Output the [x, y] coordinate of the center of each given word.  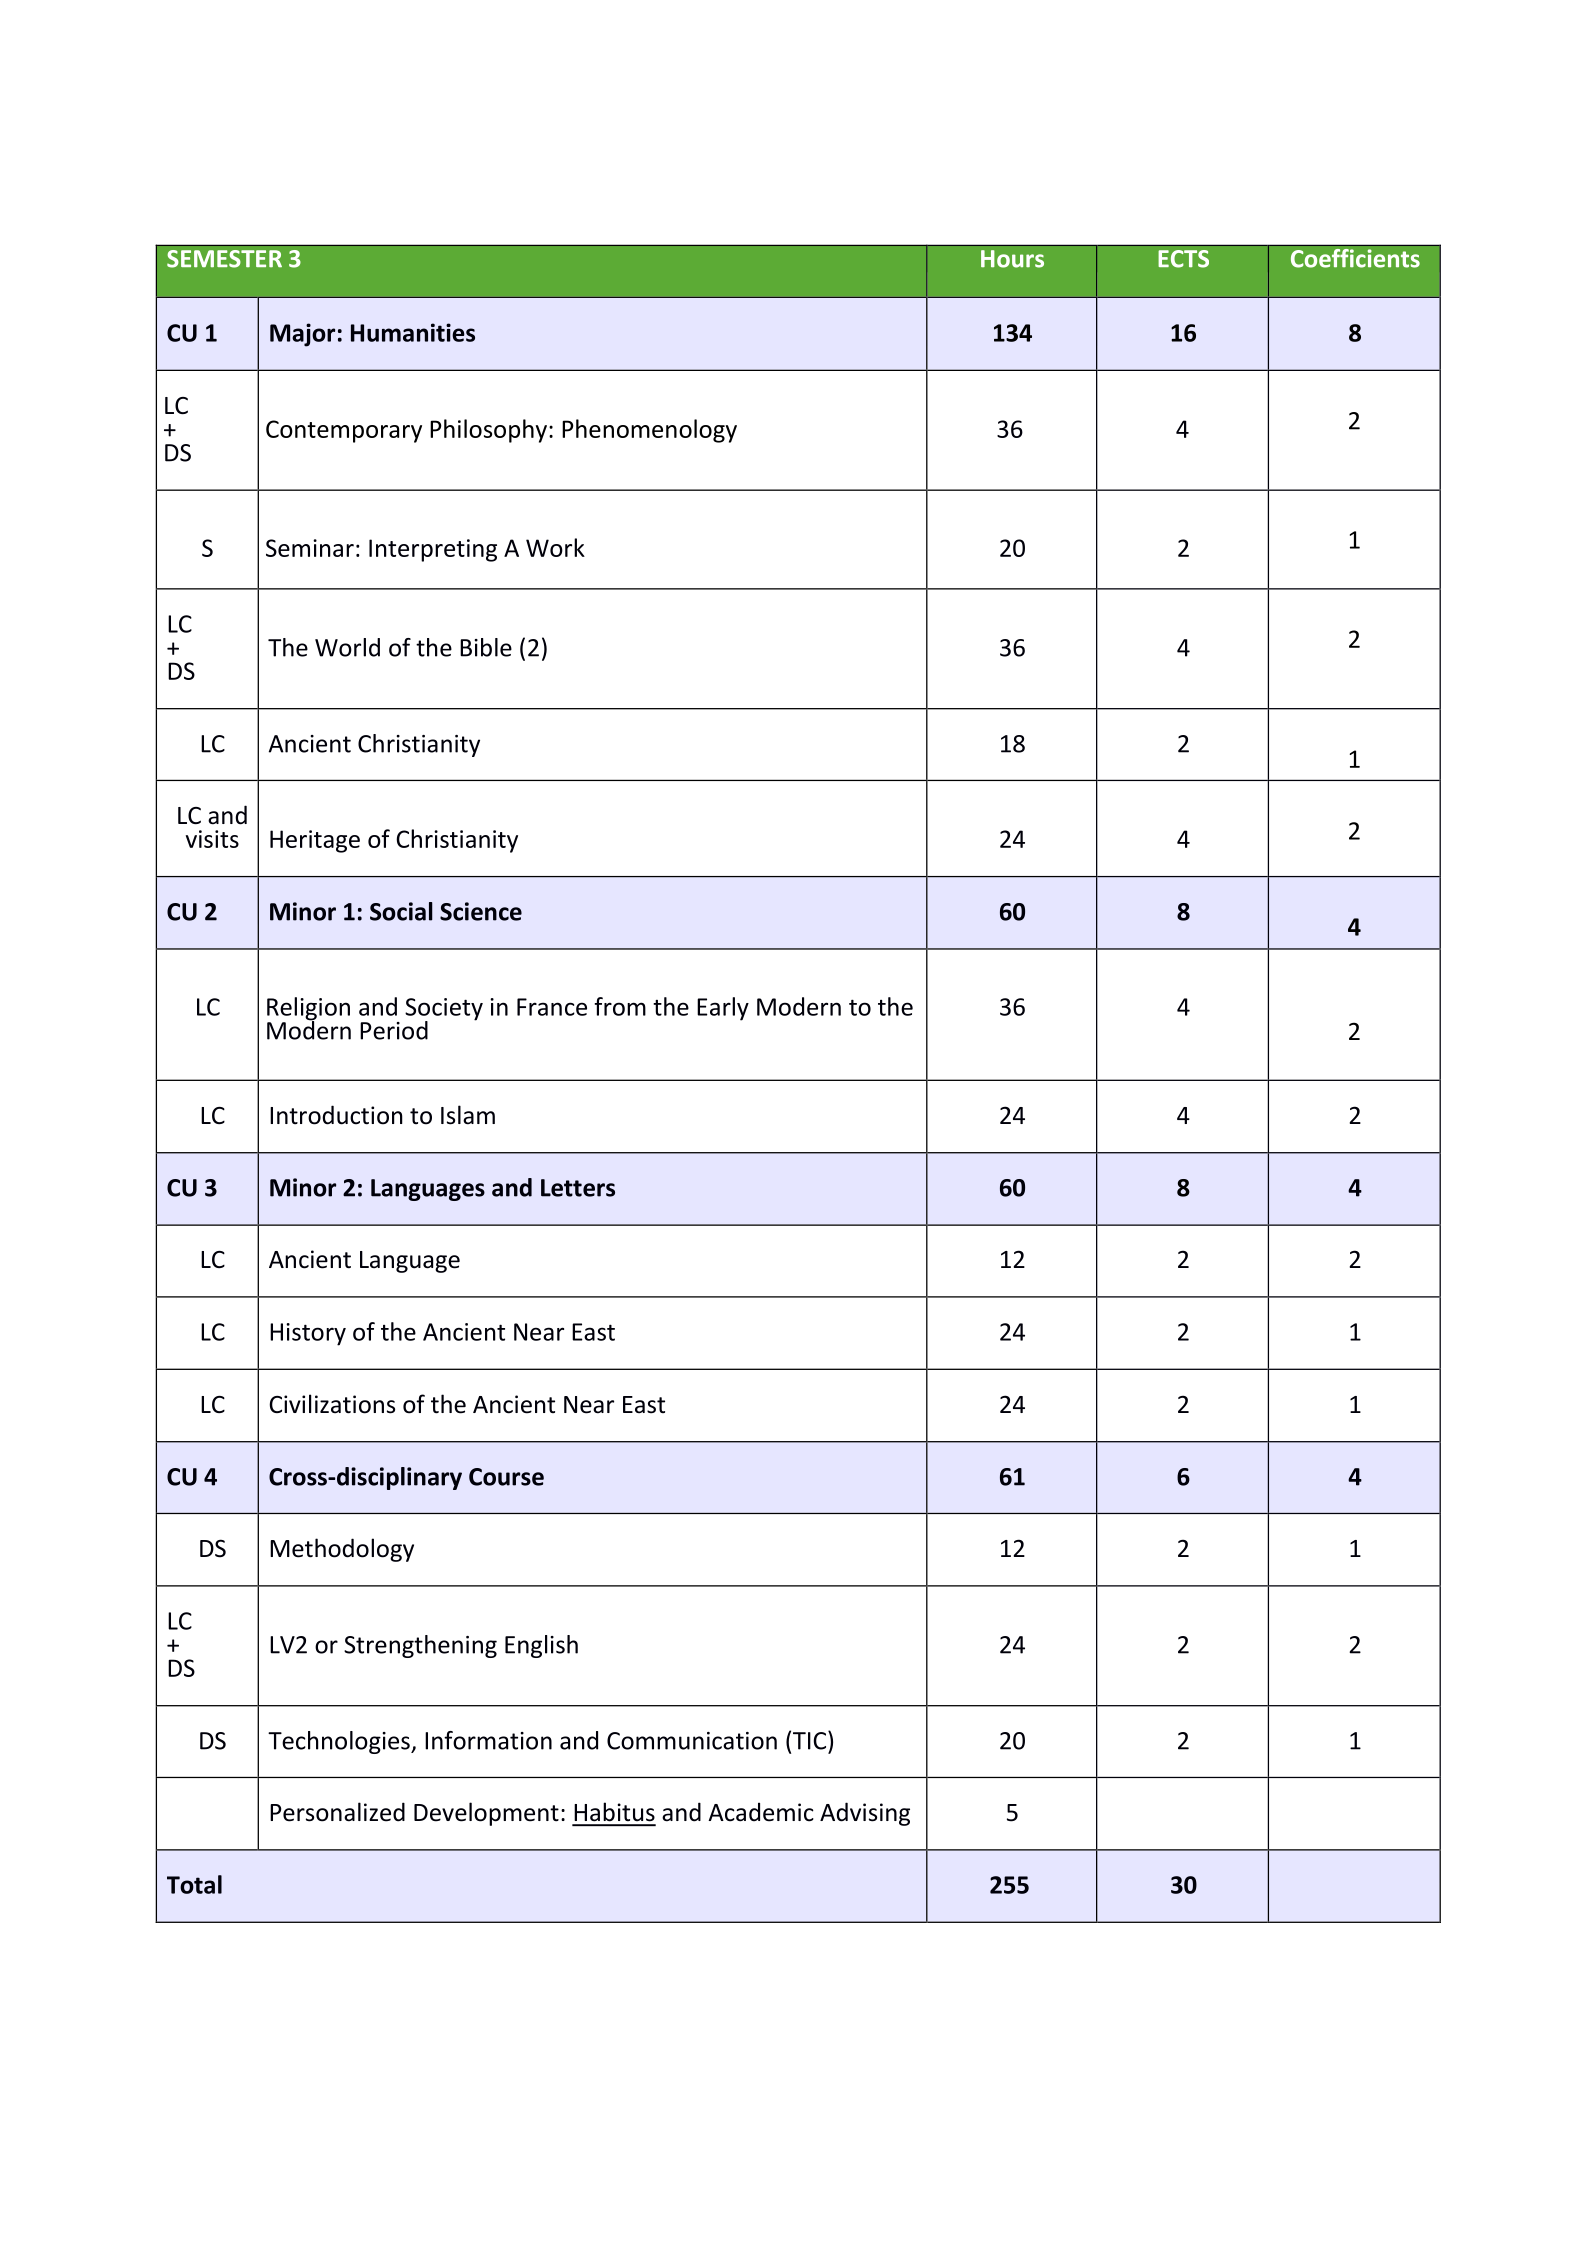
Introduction [336, 1115]
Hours [1012, 259]
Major [302, 335]
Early [723, 1009]
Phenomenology [649, 431]
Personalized [337, 1812]
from [620, 1006]
